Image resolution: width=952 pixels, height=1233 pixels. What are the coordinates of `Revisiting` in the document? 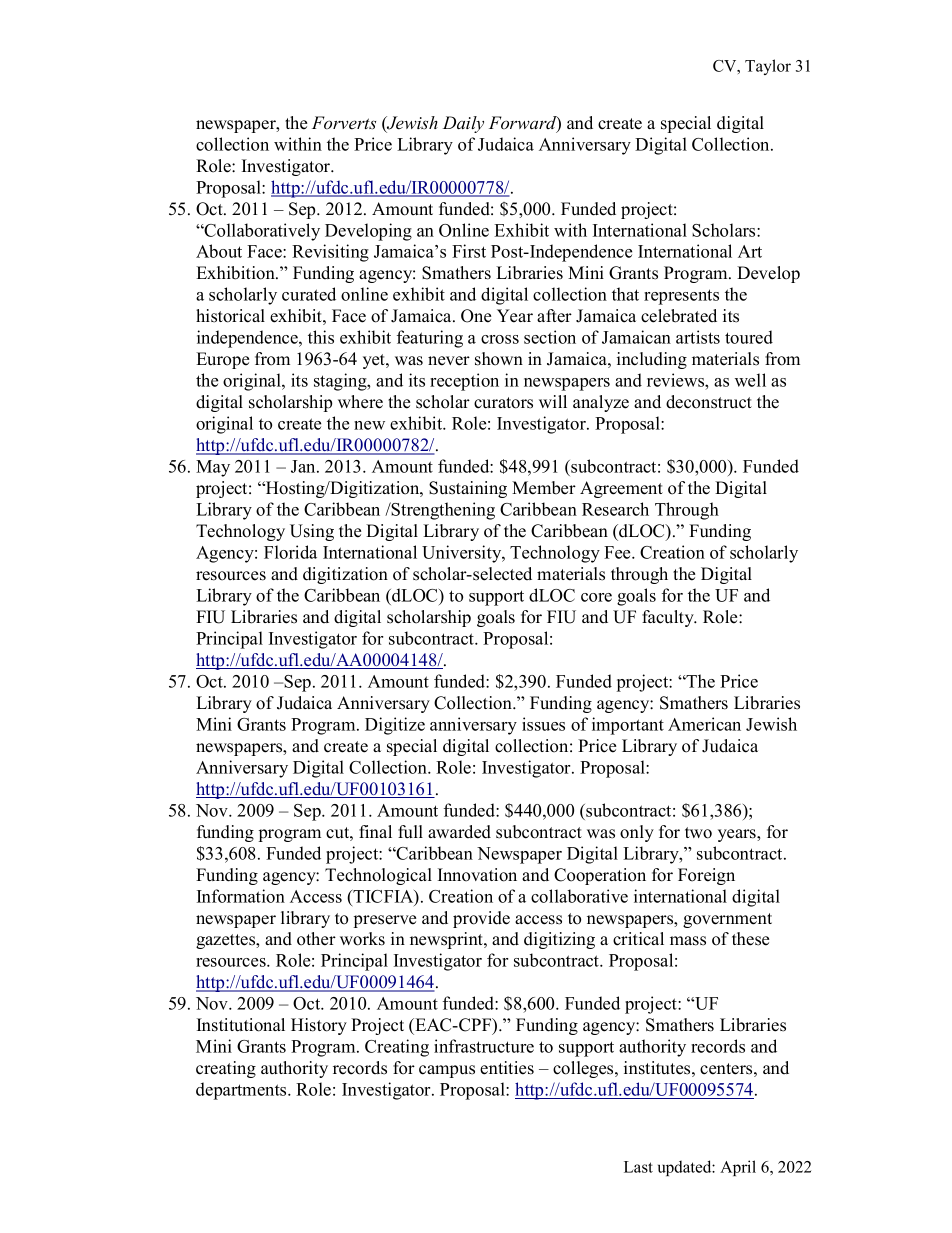 It's located at (330, 253).
